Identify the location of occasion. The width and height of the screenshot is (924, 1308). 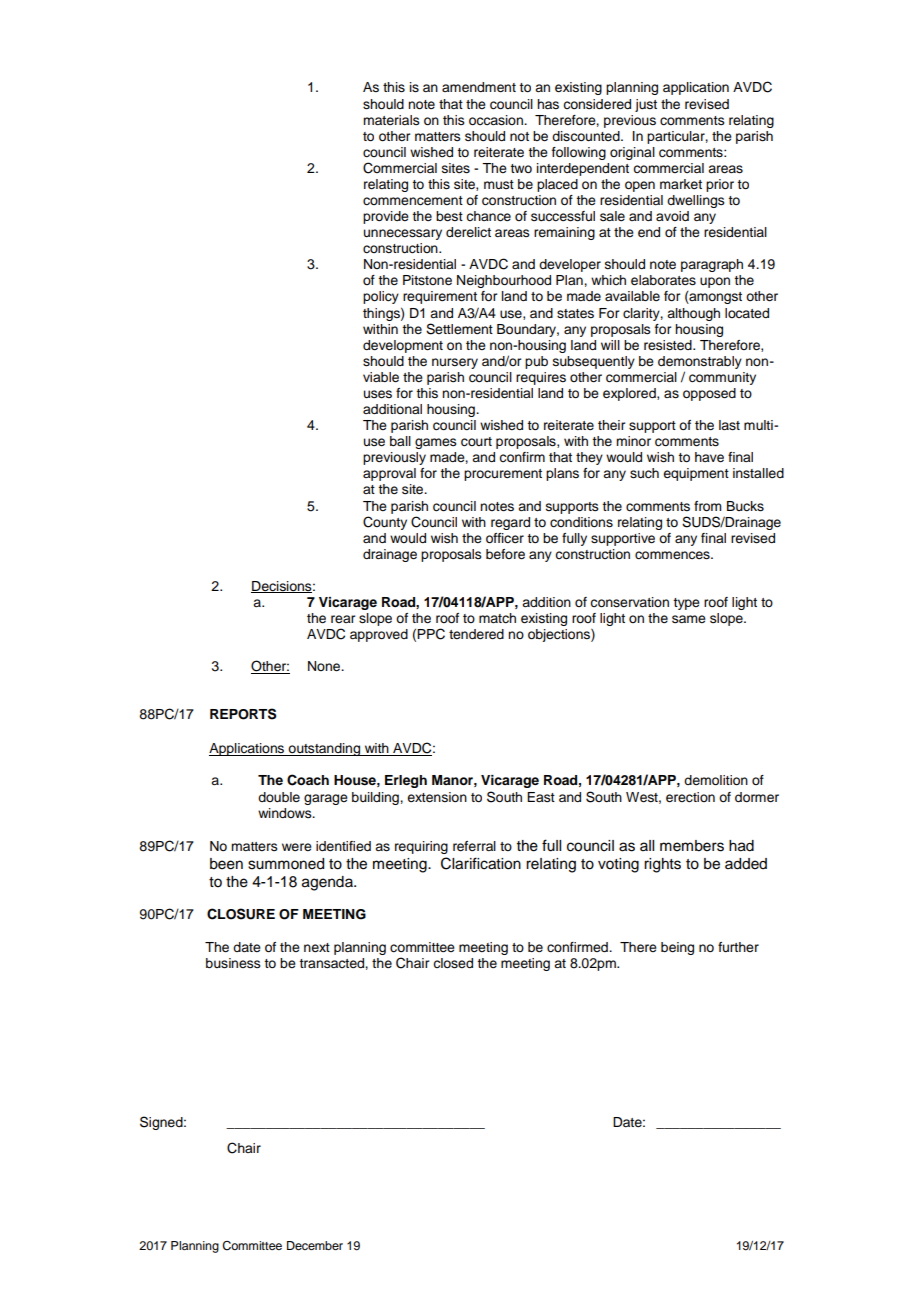
(497, 120).
